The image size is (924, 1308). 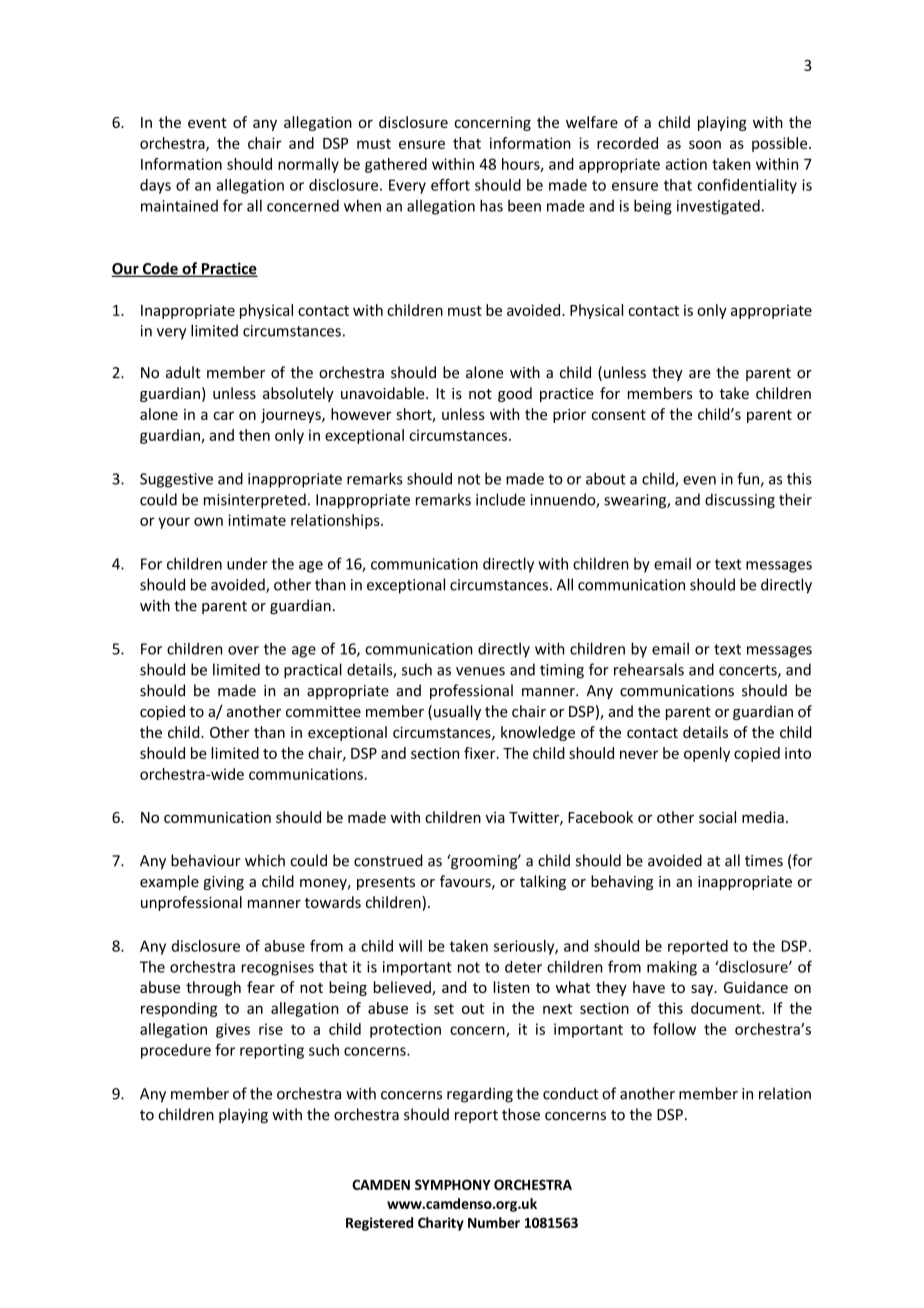 What do you see at coordinates (379, 1224) in the screenshot?
I see `Registered` at bounding box center [379, 1224].
